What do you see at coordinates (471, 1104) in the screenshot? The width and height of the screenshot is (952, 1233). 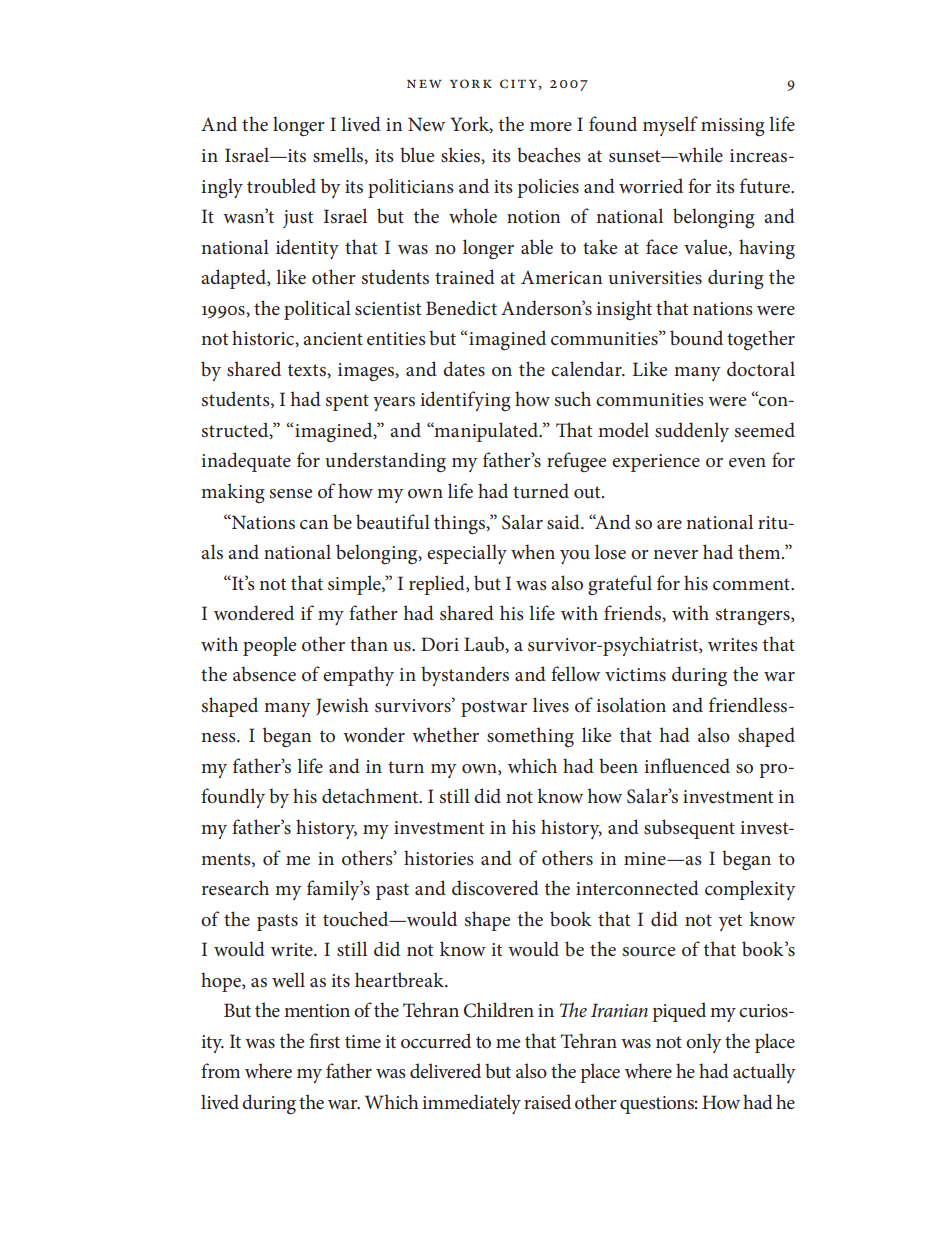 I see `immediately` at bounding box center [471, 1104].
